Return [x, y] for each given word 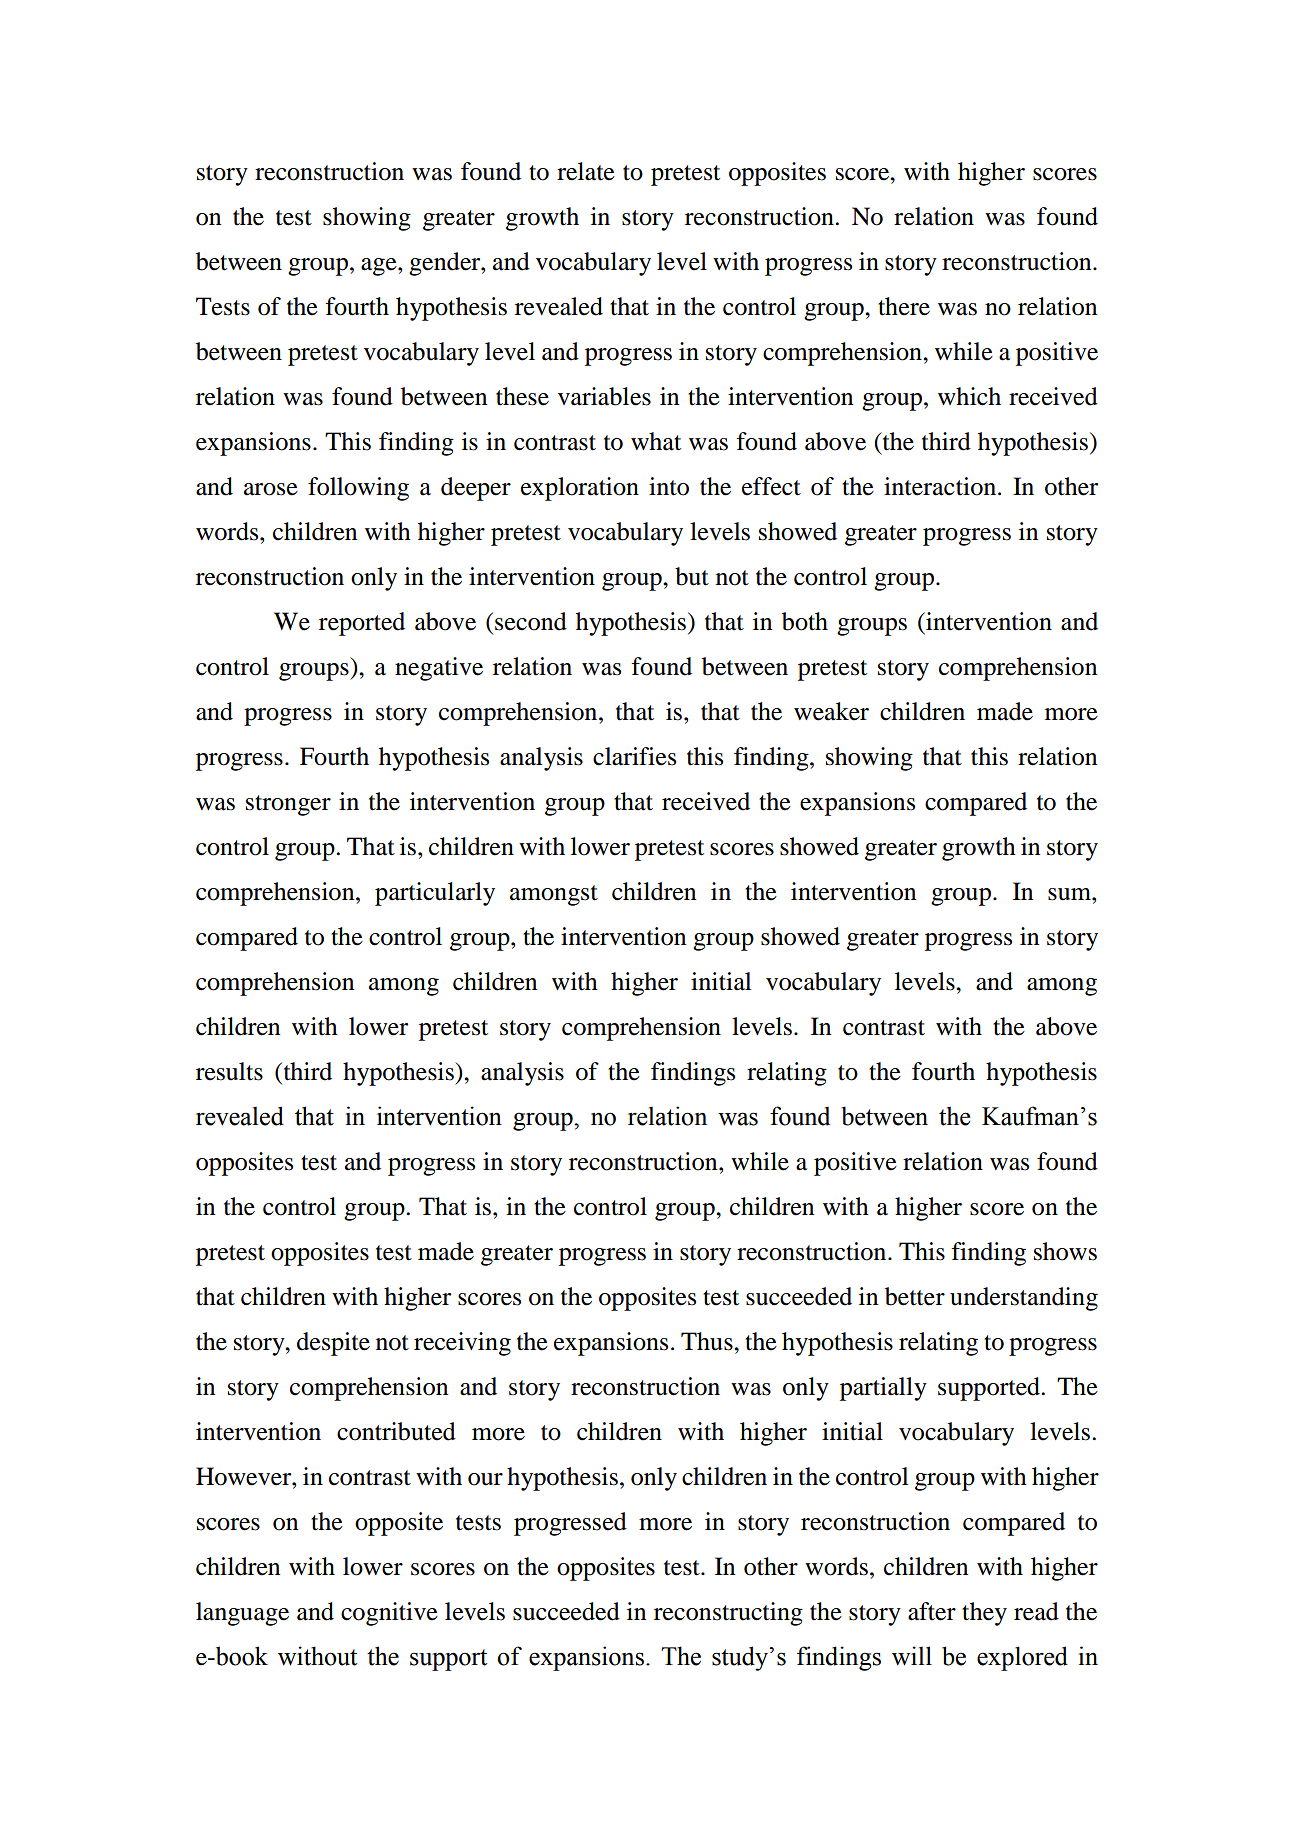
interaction [941, 486]
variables [604, 396]
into [669, 486]
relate [586, 171]
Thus [708, 1341]
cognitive [389, 1614]
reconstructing [728, 1614]
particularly [435, 894]
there [904, 306]
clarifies [634, 756]
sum [1070, 894]
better [915, 1296]
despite [333, 1344]
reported [362, 624]
